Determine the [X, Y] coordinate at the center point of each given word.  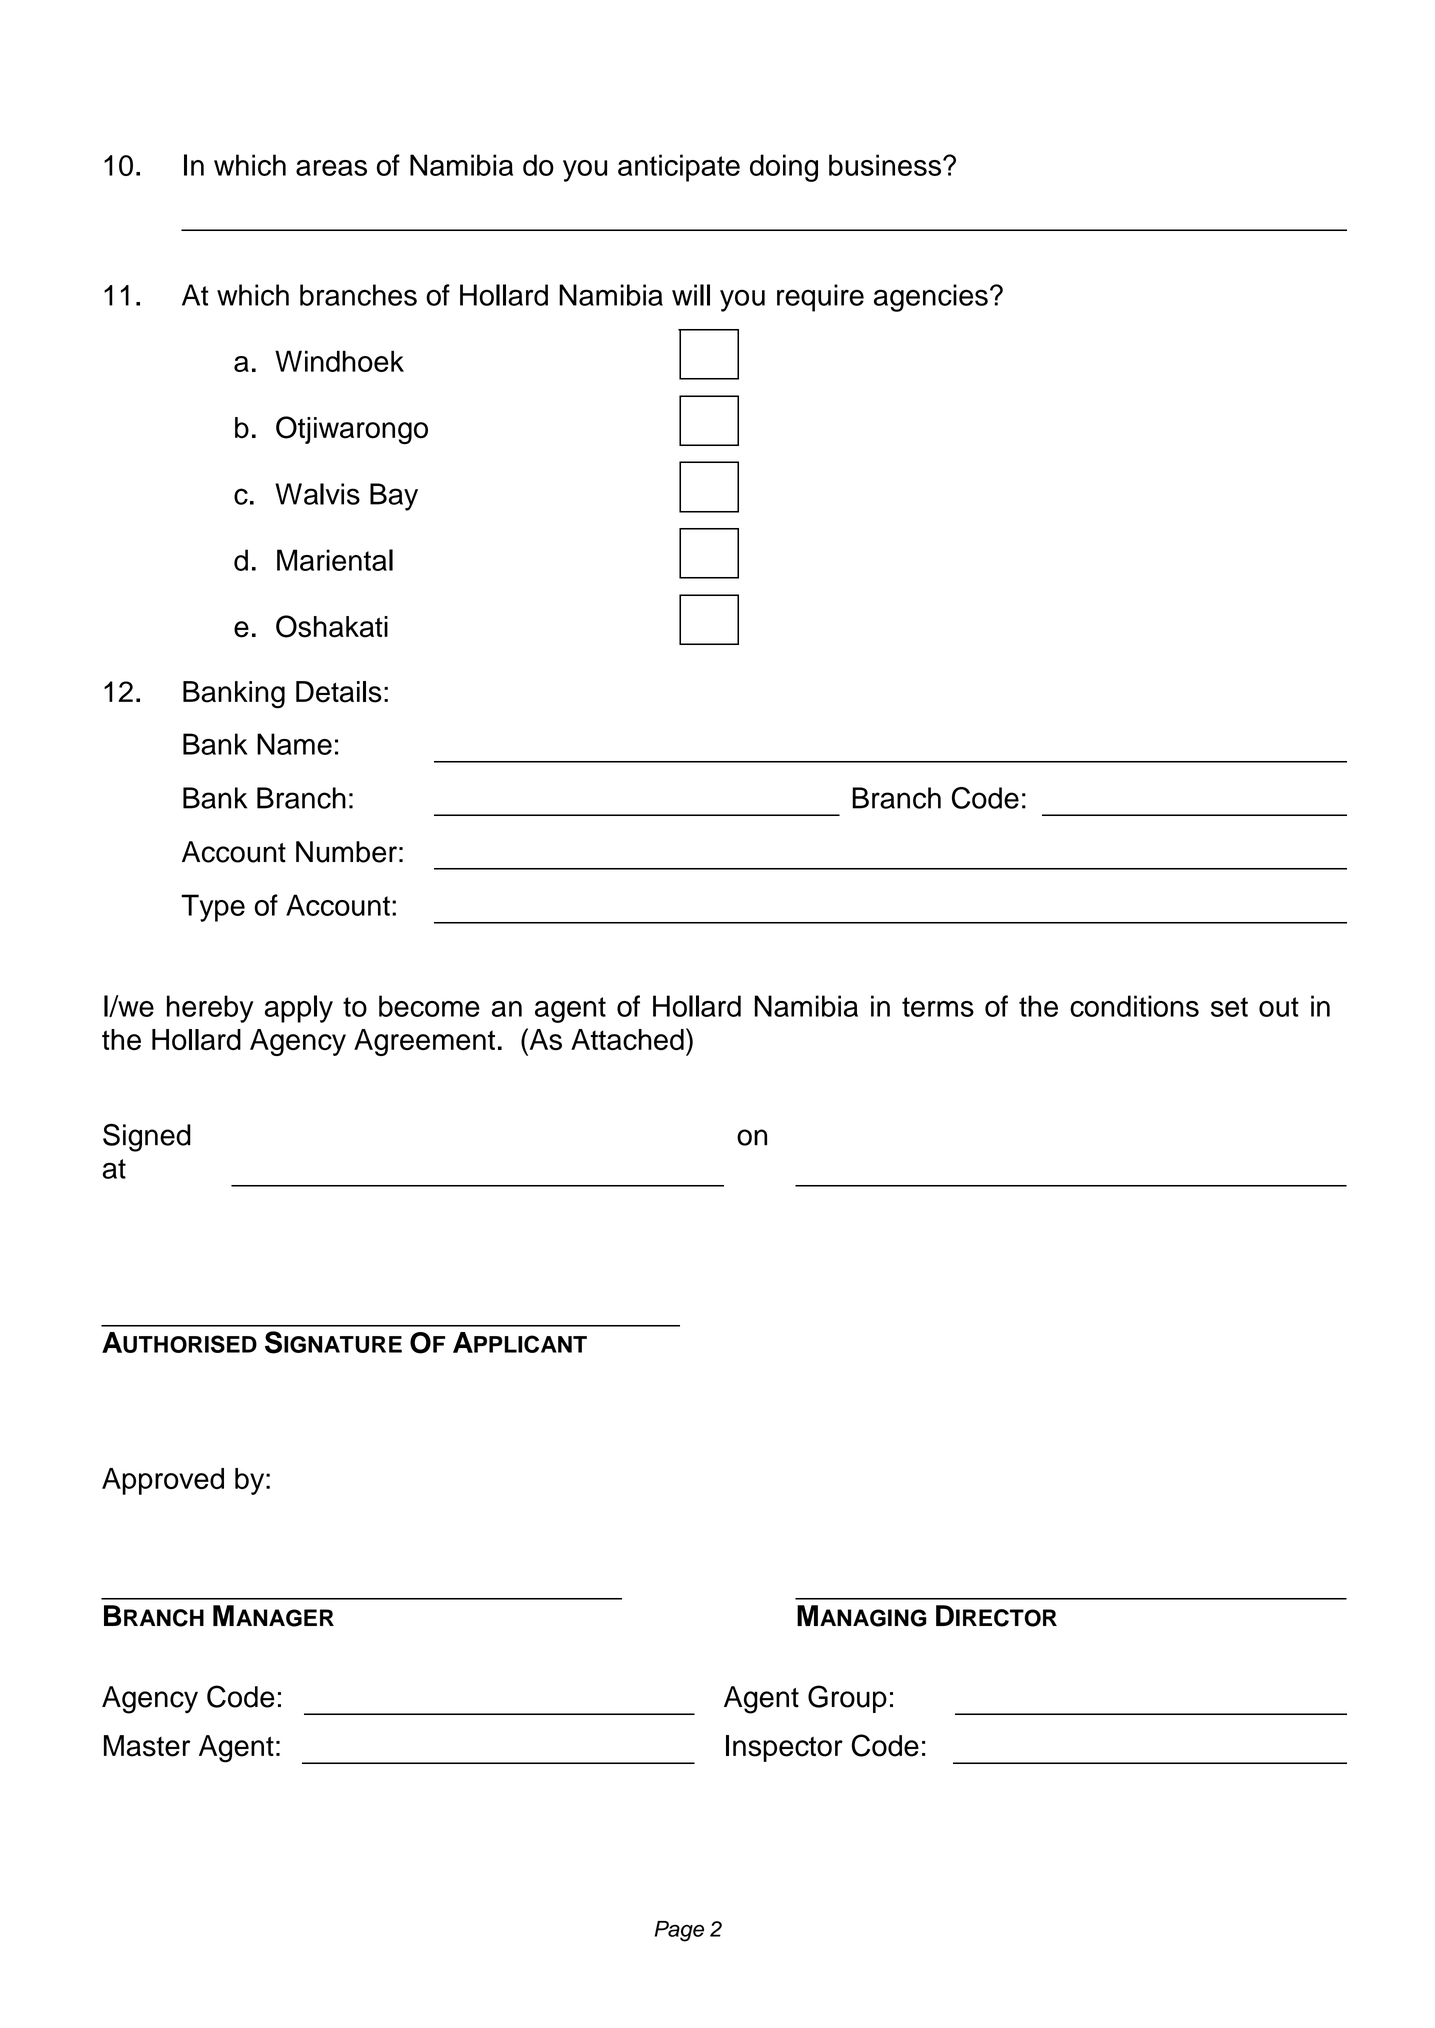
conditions [1134, 1006]
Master [147, 1746]
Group [847, 1699]
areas [331, 168]
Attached [627, 1040]
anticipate [679, 168]
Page [679, 1931]
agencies [931, 298]
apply [299, 1009]
